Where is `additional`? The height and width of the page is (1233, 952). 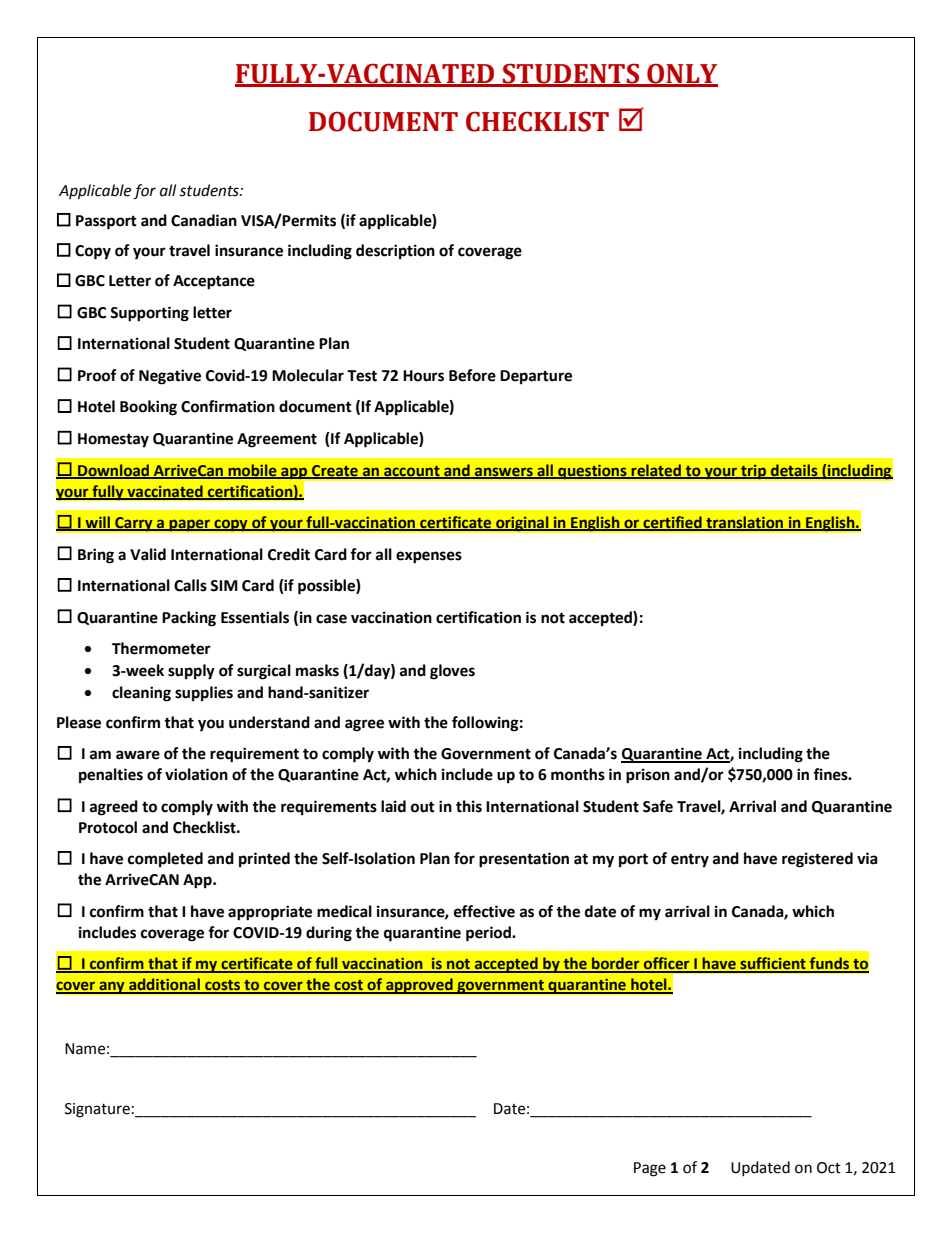
additional is located at coordinates (164, 985).
